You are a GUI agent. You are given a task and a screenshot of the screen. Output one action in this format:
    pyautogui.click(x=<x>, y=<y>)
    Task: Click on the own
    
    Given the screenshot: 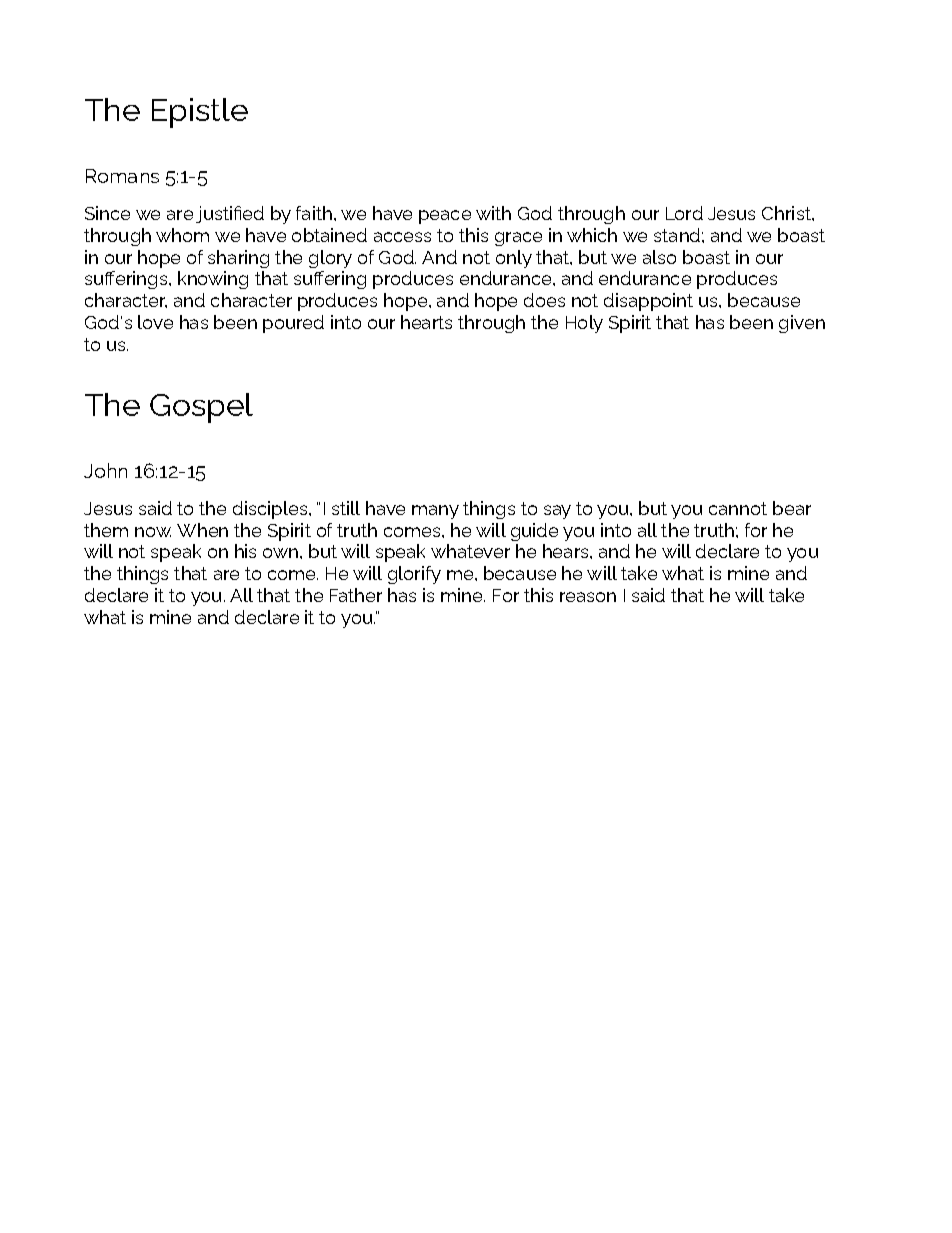 What is the action you would take?
    pyautogui.click(x=280, y=553)
